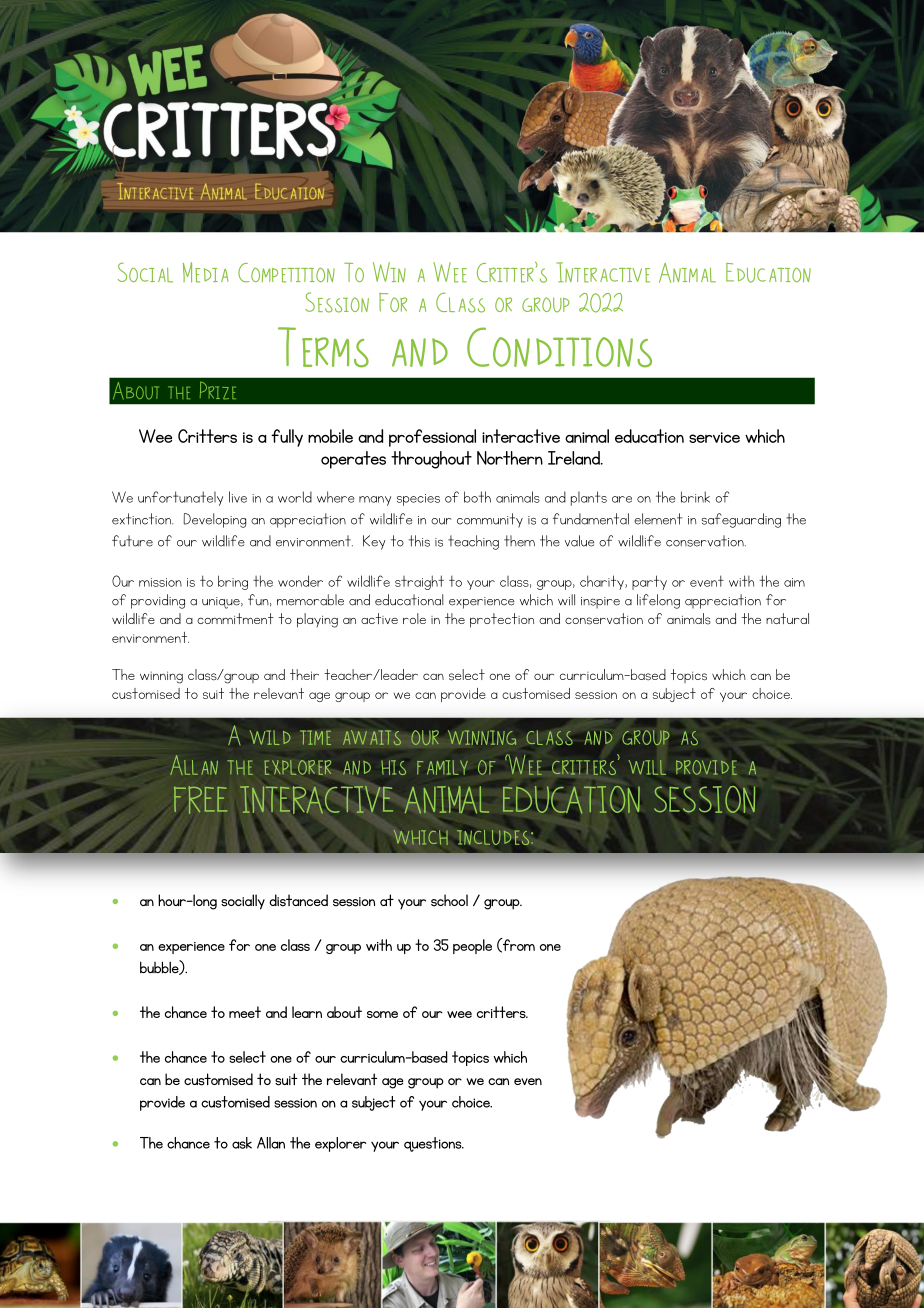  I want to click on people, so click(472, 946).
